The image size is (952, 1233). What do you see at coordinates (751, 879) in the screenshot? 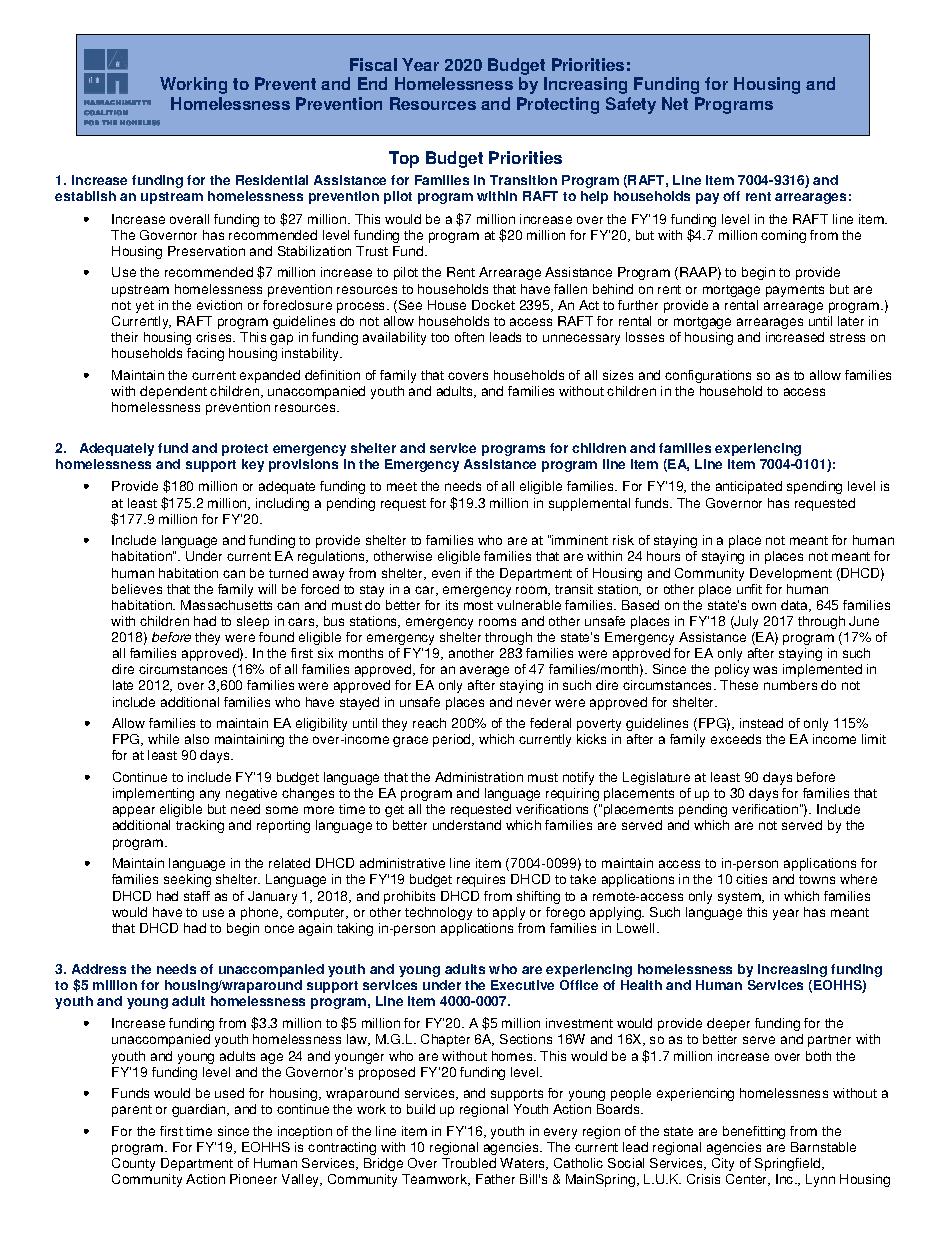
I see `cities` at bounding box center [751, 879].
